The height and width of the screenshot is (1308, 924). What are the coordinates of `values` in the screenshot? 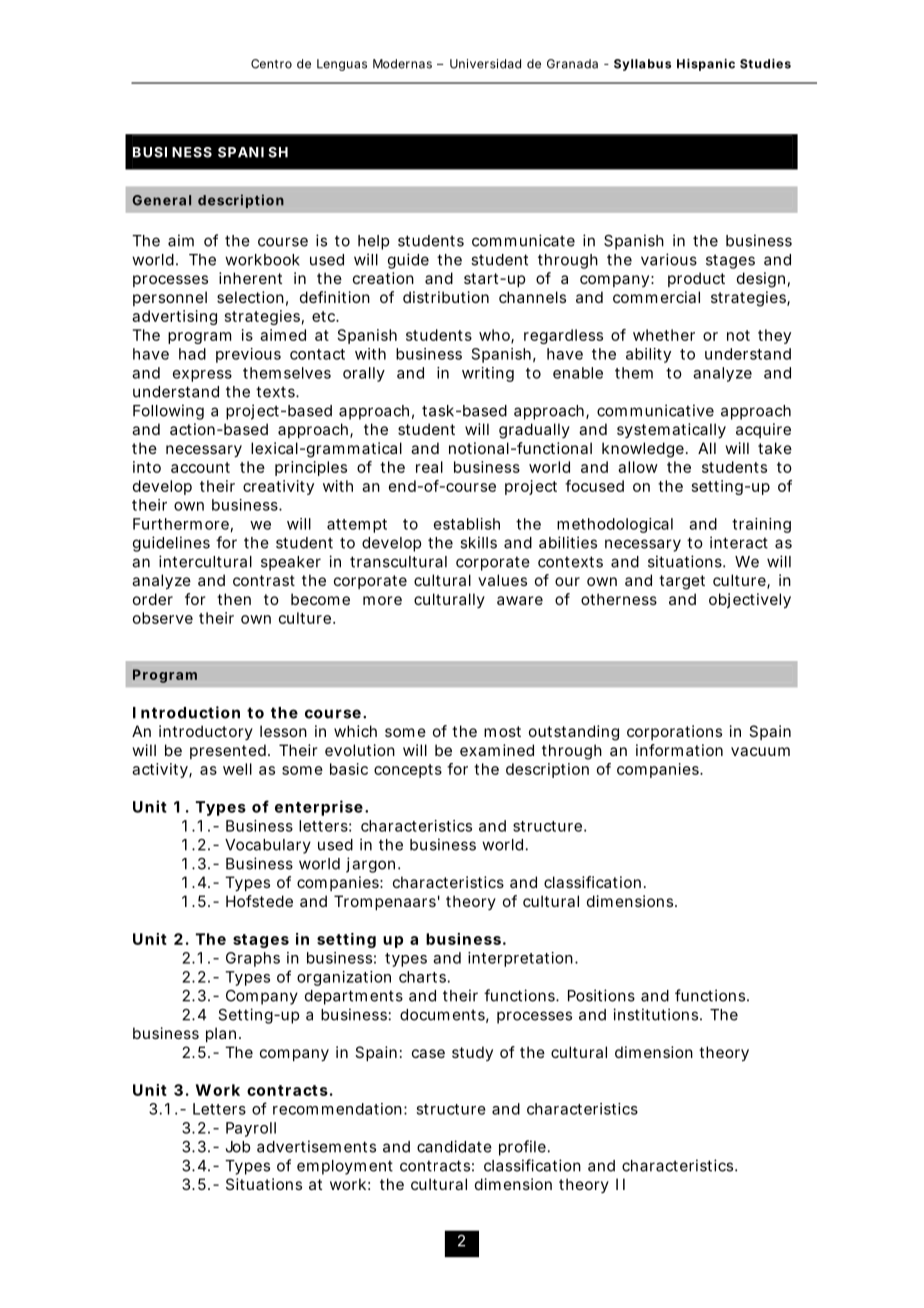 It's located at (502, 580).
